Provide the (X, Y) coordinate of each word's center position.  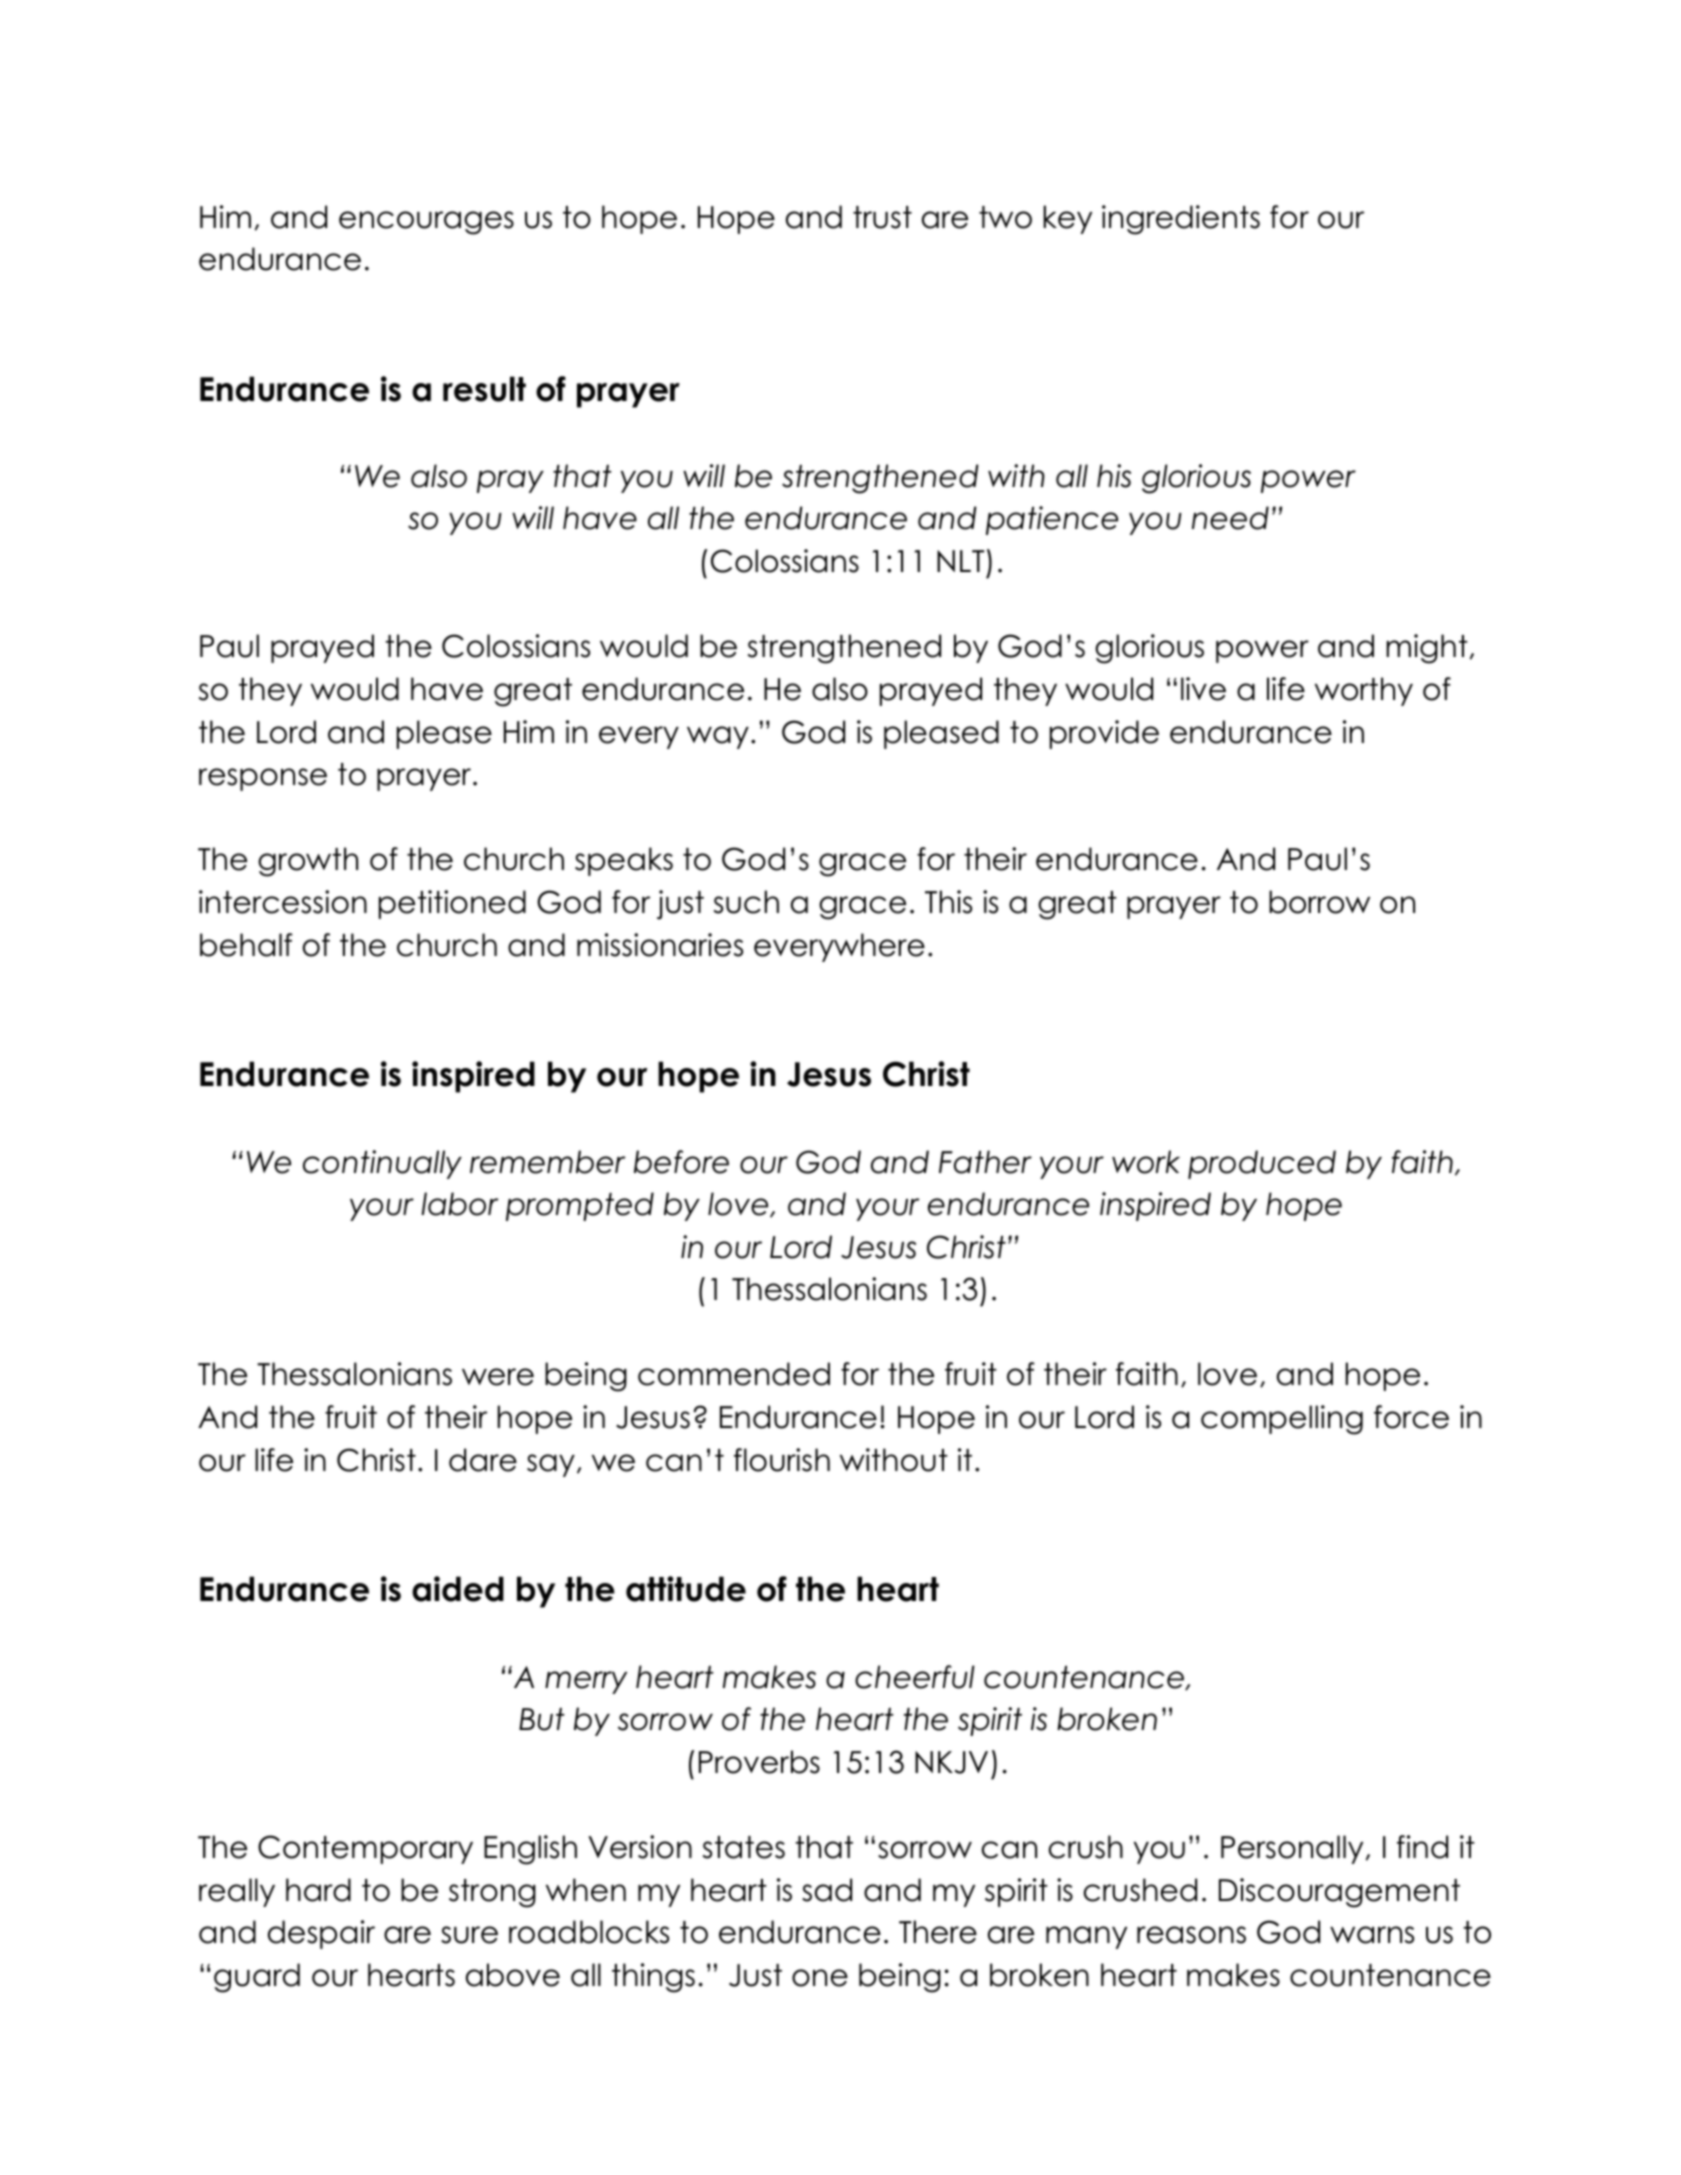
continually (382, 1164)
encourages (426, 223)
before (681, 1162)
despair (321, 1934)
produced (1262, 1164)
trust (882, 217)
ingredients (1181, 220)
